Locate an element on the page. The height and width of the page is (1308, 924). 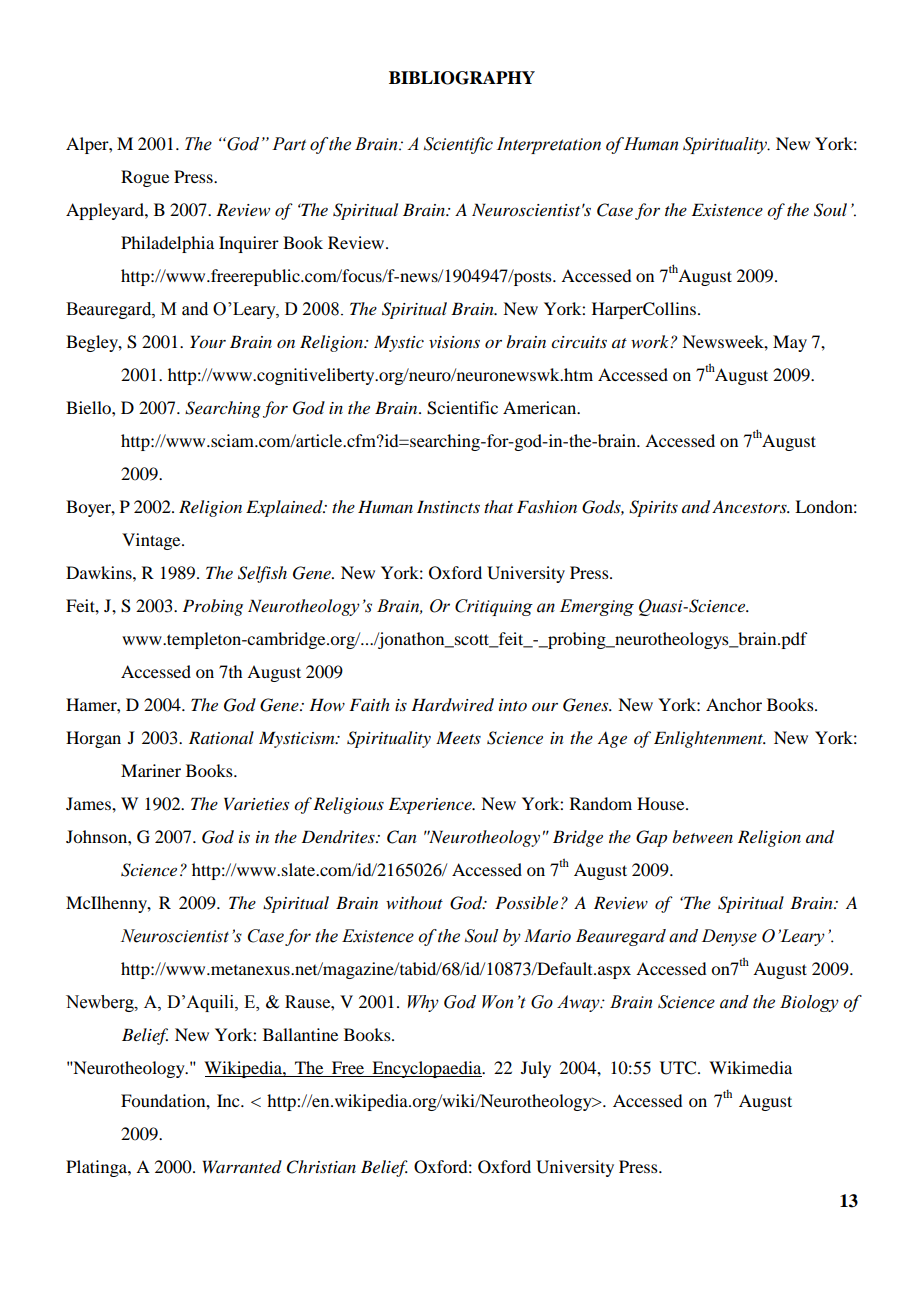
Critiquing is located at coordinates (494, 607).
